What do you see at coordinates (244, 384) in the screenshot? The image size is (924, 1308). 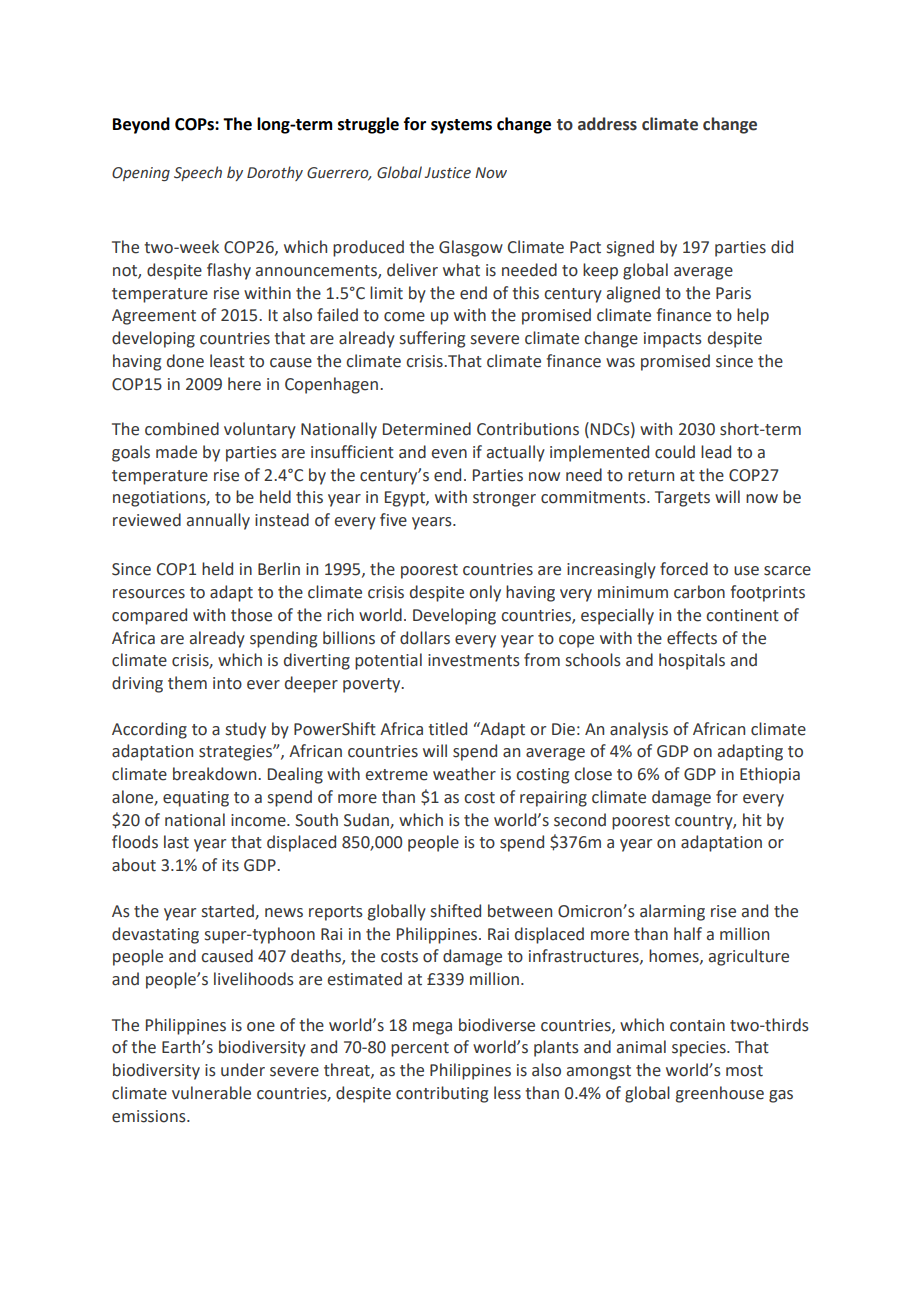 I see `here` at bounding box center [244, 384].
